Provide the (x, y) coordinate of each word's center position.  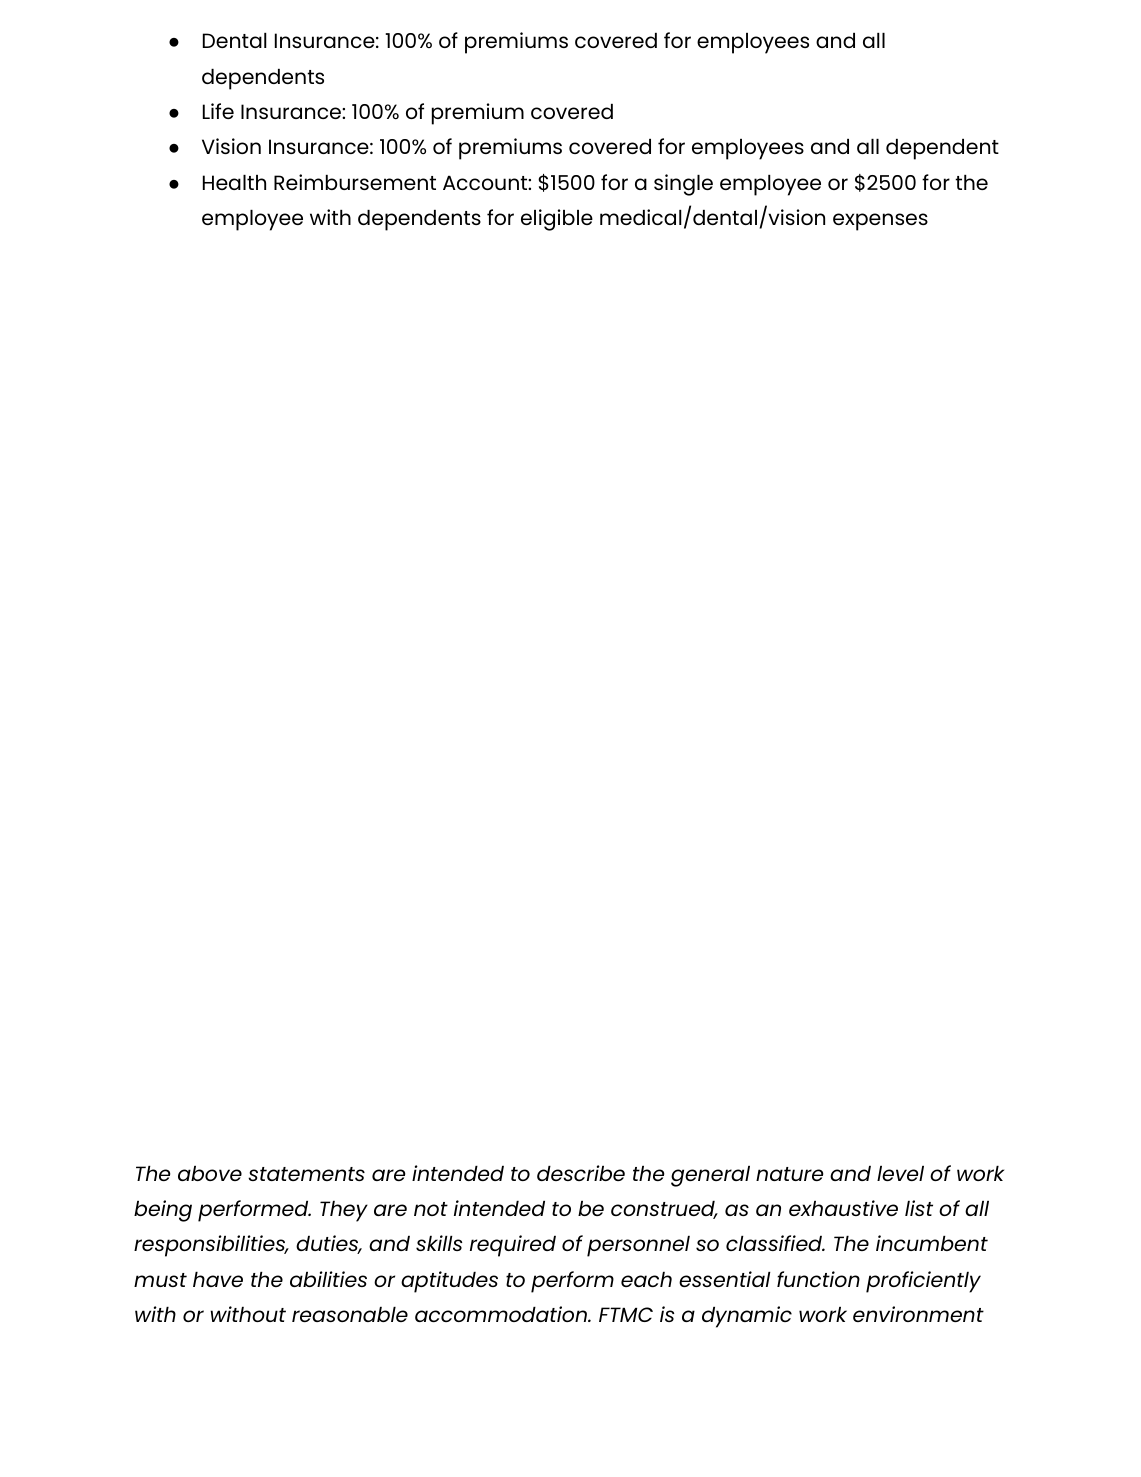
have (218, 1279)
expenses (880, 222)
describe (581, 1173)
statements (306, 1174)
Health (234, 182)
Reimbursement (355, 182)
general (710, 1176)
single (683, 185)
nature (789, 1174)
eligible (557, 220)
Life (218, 111)
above (210, 1173)
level (900, 1173)
